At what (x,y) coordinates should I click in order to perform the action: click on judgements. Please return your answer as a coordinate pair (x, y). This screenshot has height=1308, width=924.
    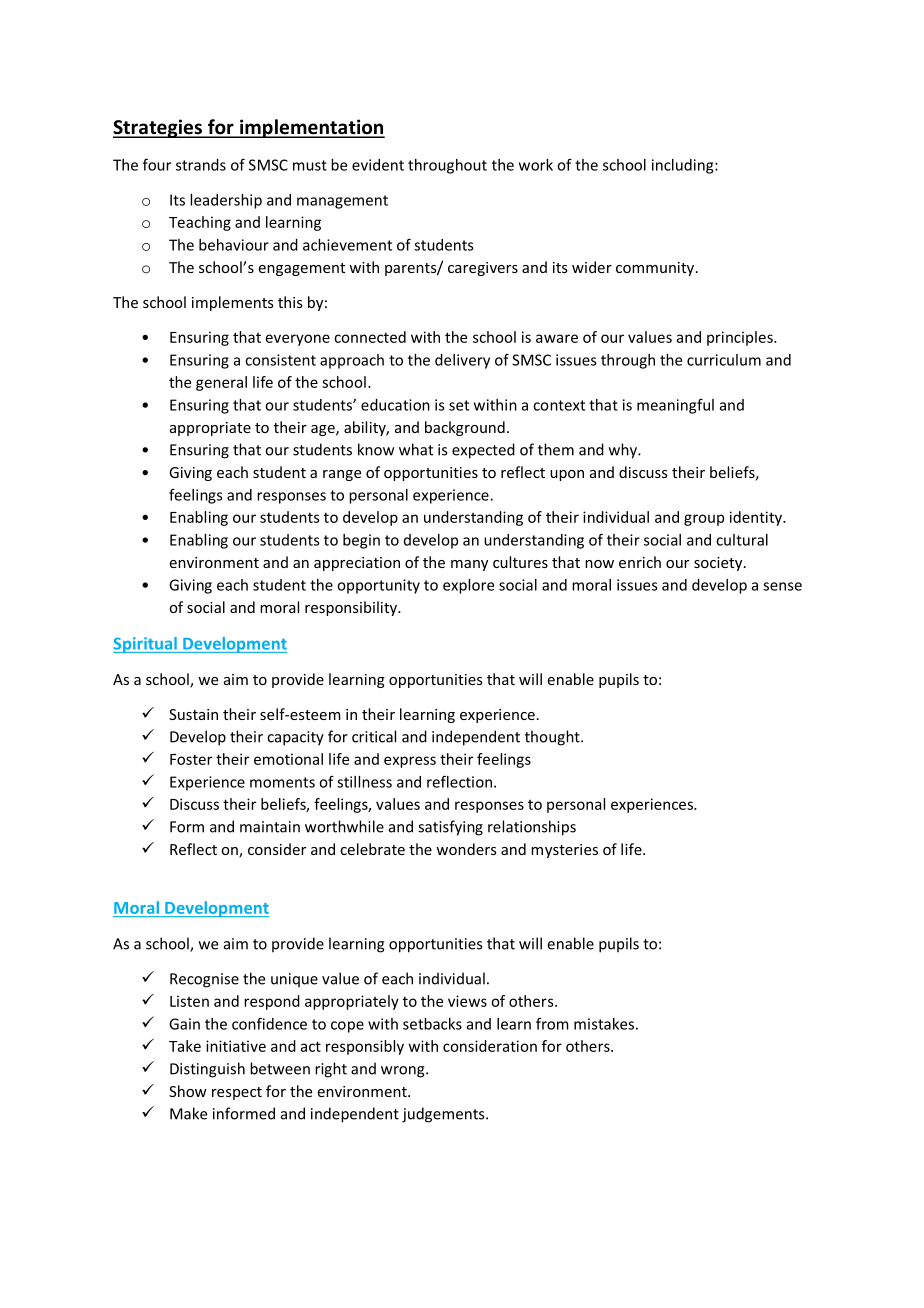
    Looking at the image, I should click on (444, 1115).
